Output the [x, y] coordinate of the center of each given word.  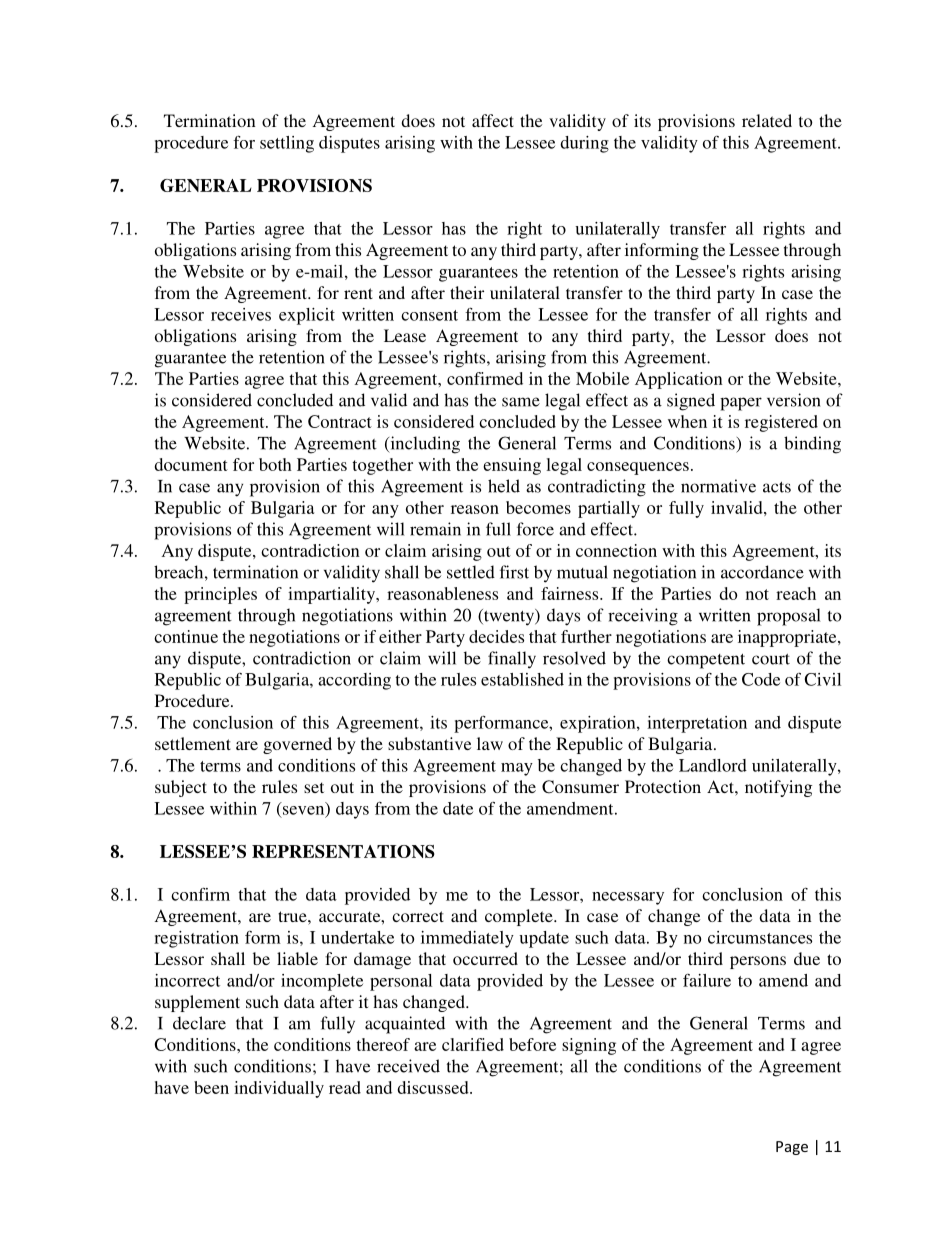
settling [287, 144]
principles [220, 595]
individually [279, 1089]
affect [493, 120]
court [771, 659]
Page [792, 1148]
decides [496, 636]
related [767, 120]
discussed [434, 1087]
